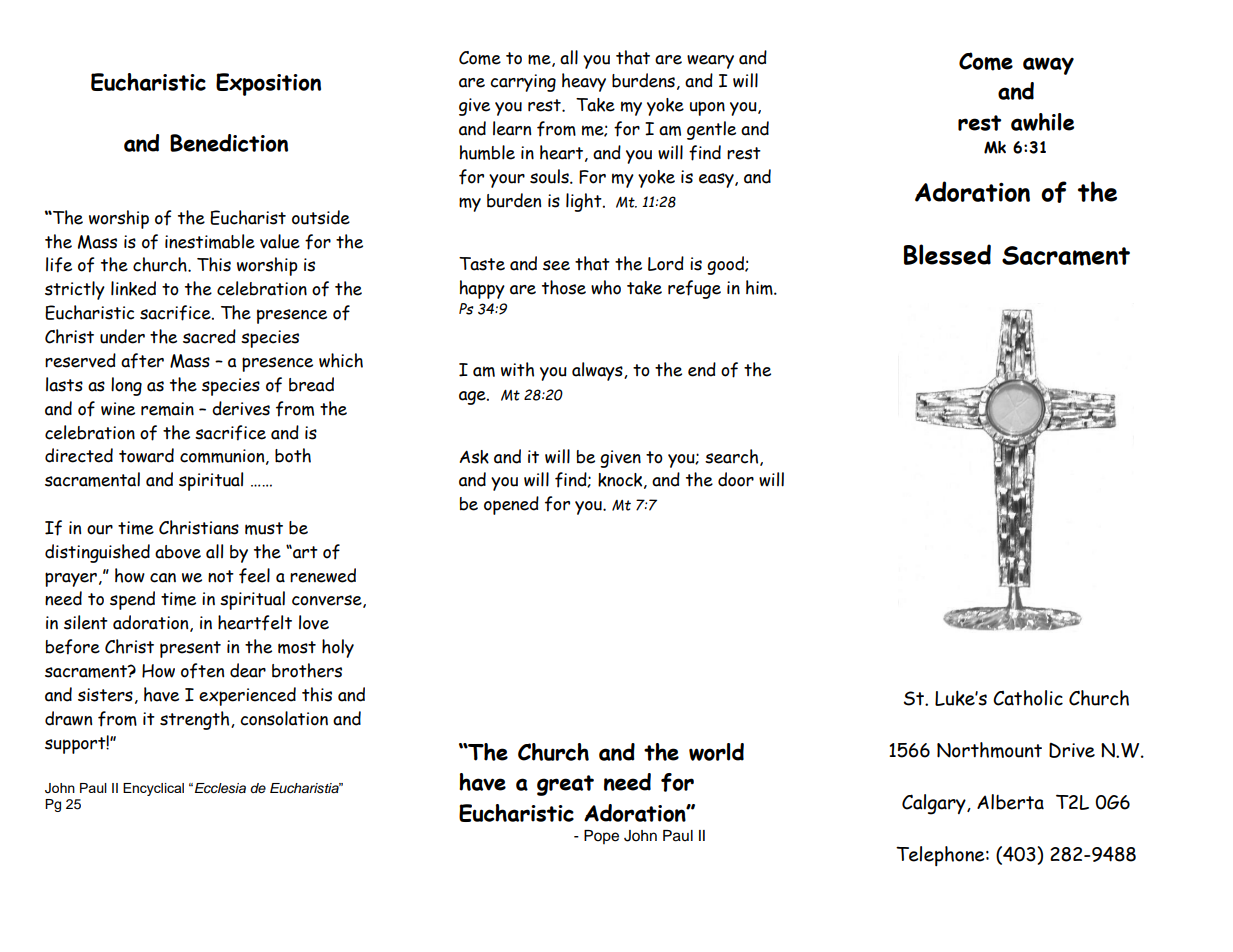  Describe the element at coordinates (153, 789) in the screenshot. I see `Encyclical` at that location.
